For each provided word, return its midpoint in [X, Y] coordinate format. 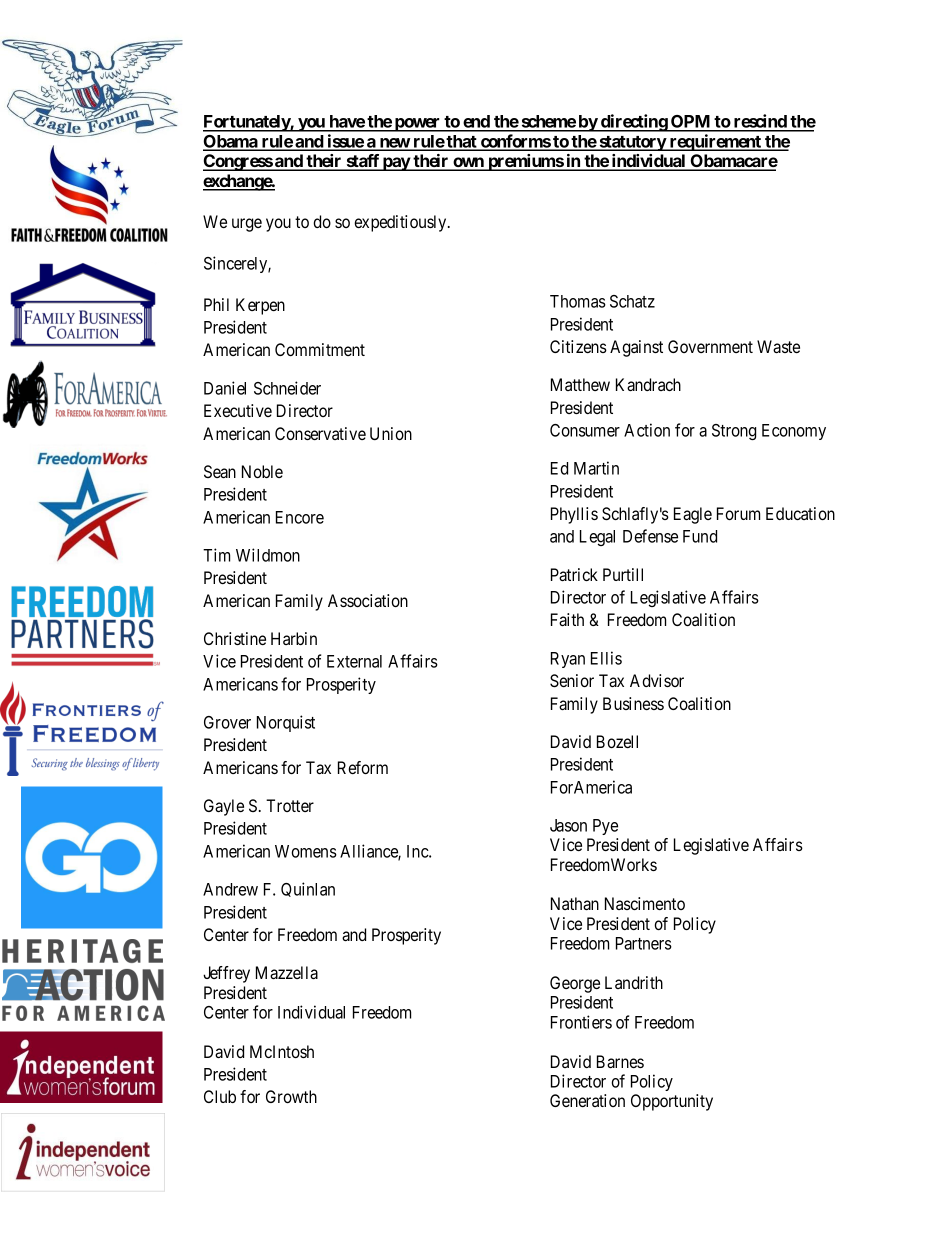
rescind [760, 122]
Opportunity [672, 1102]
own [468, 163]
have [346, 123]
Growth [291, 1096]
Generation [587, 1100]
